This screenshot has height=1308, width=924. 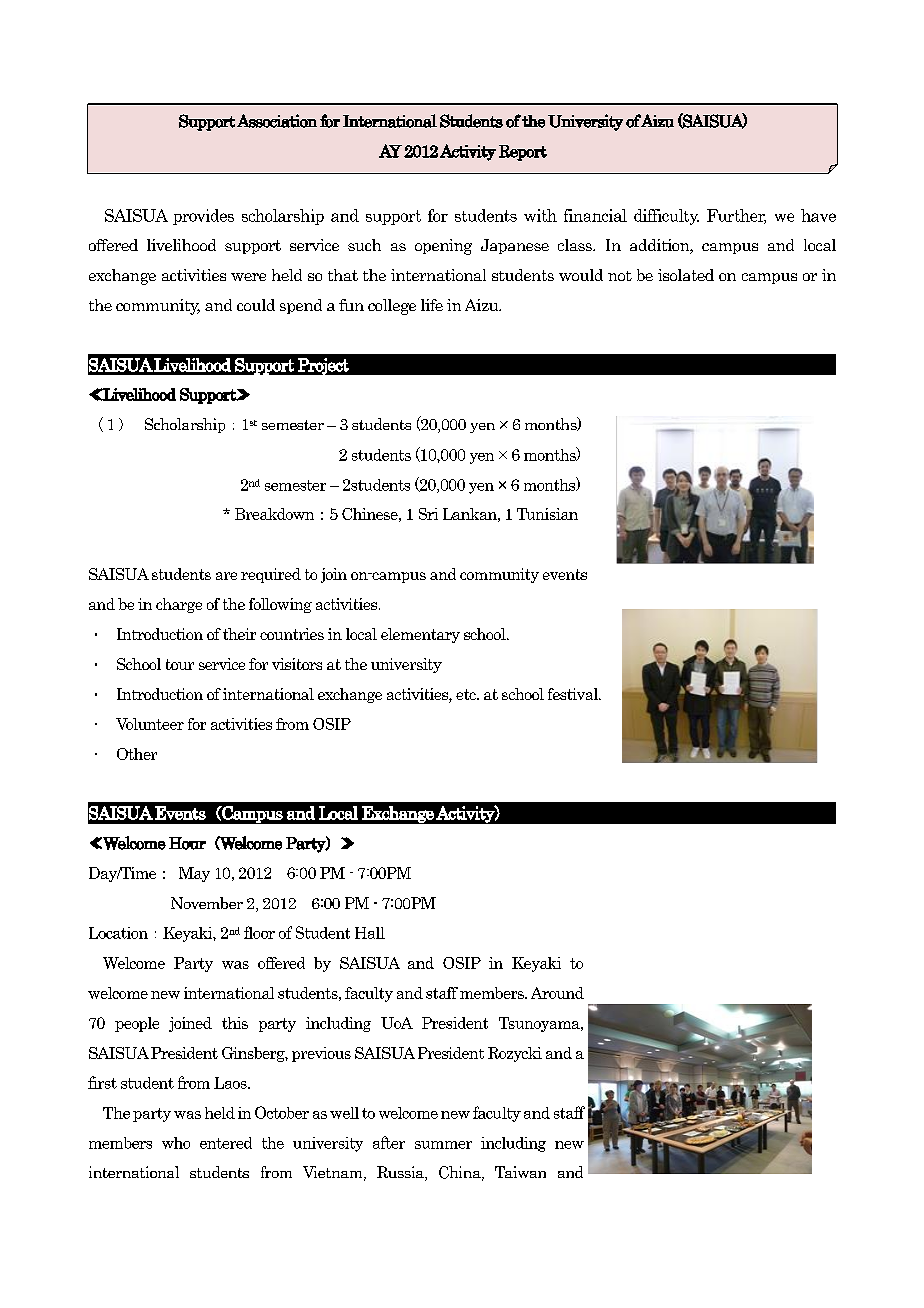 I want to click on tour, so click(x=180, y=664).
